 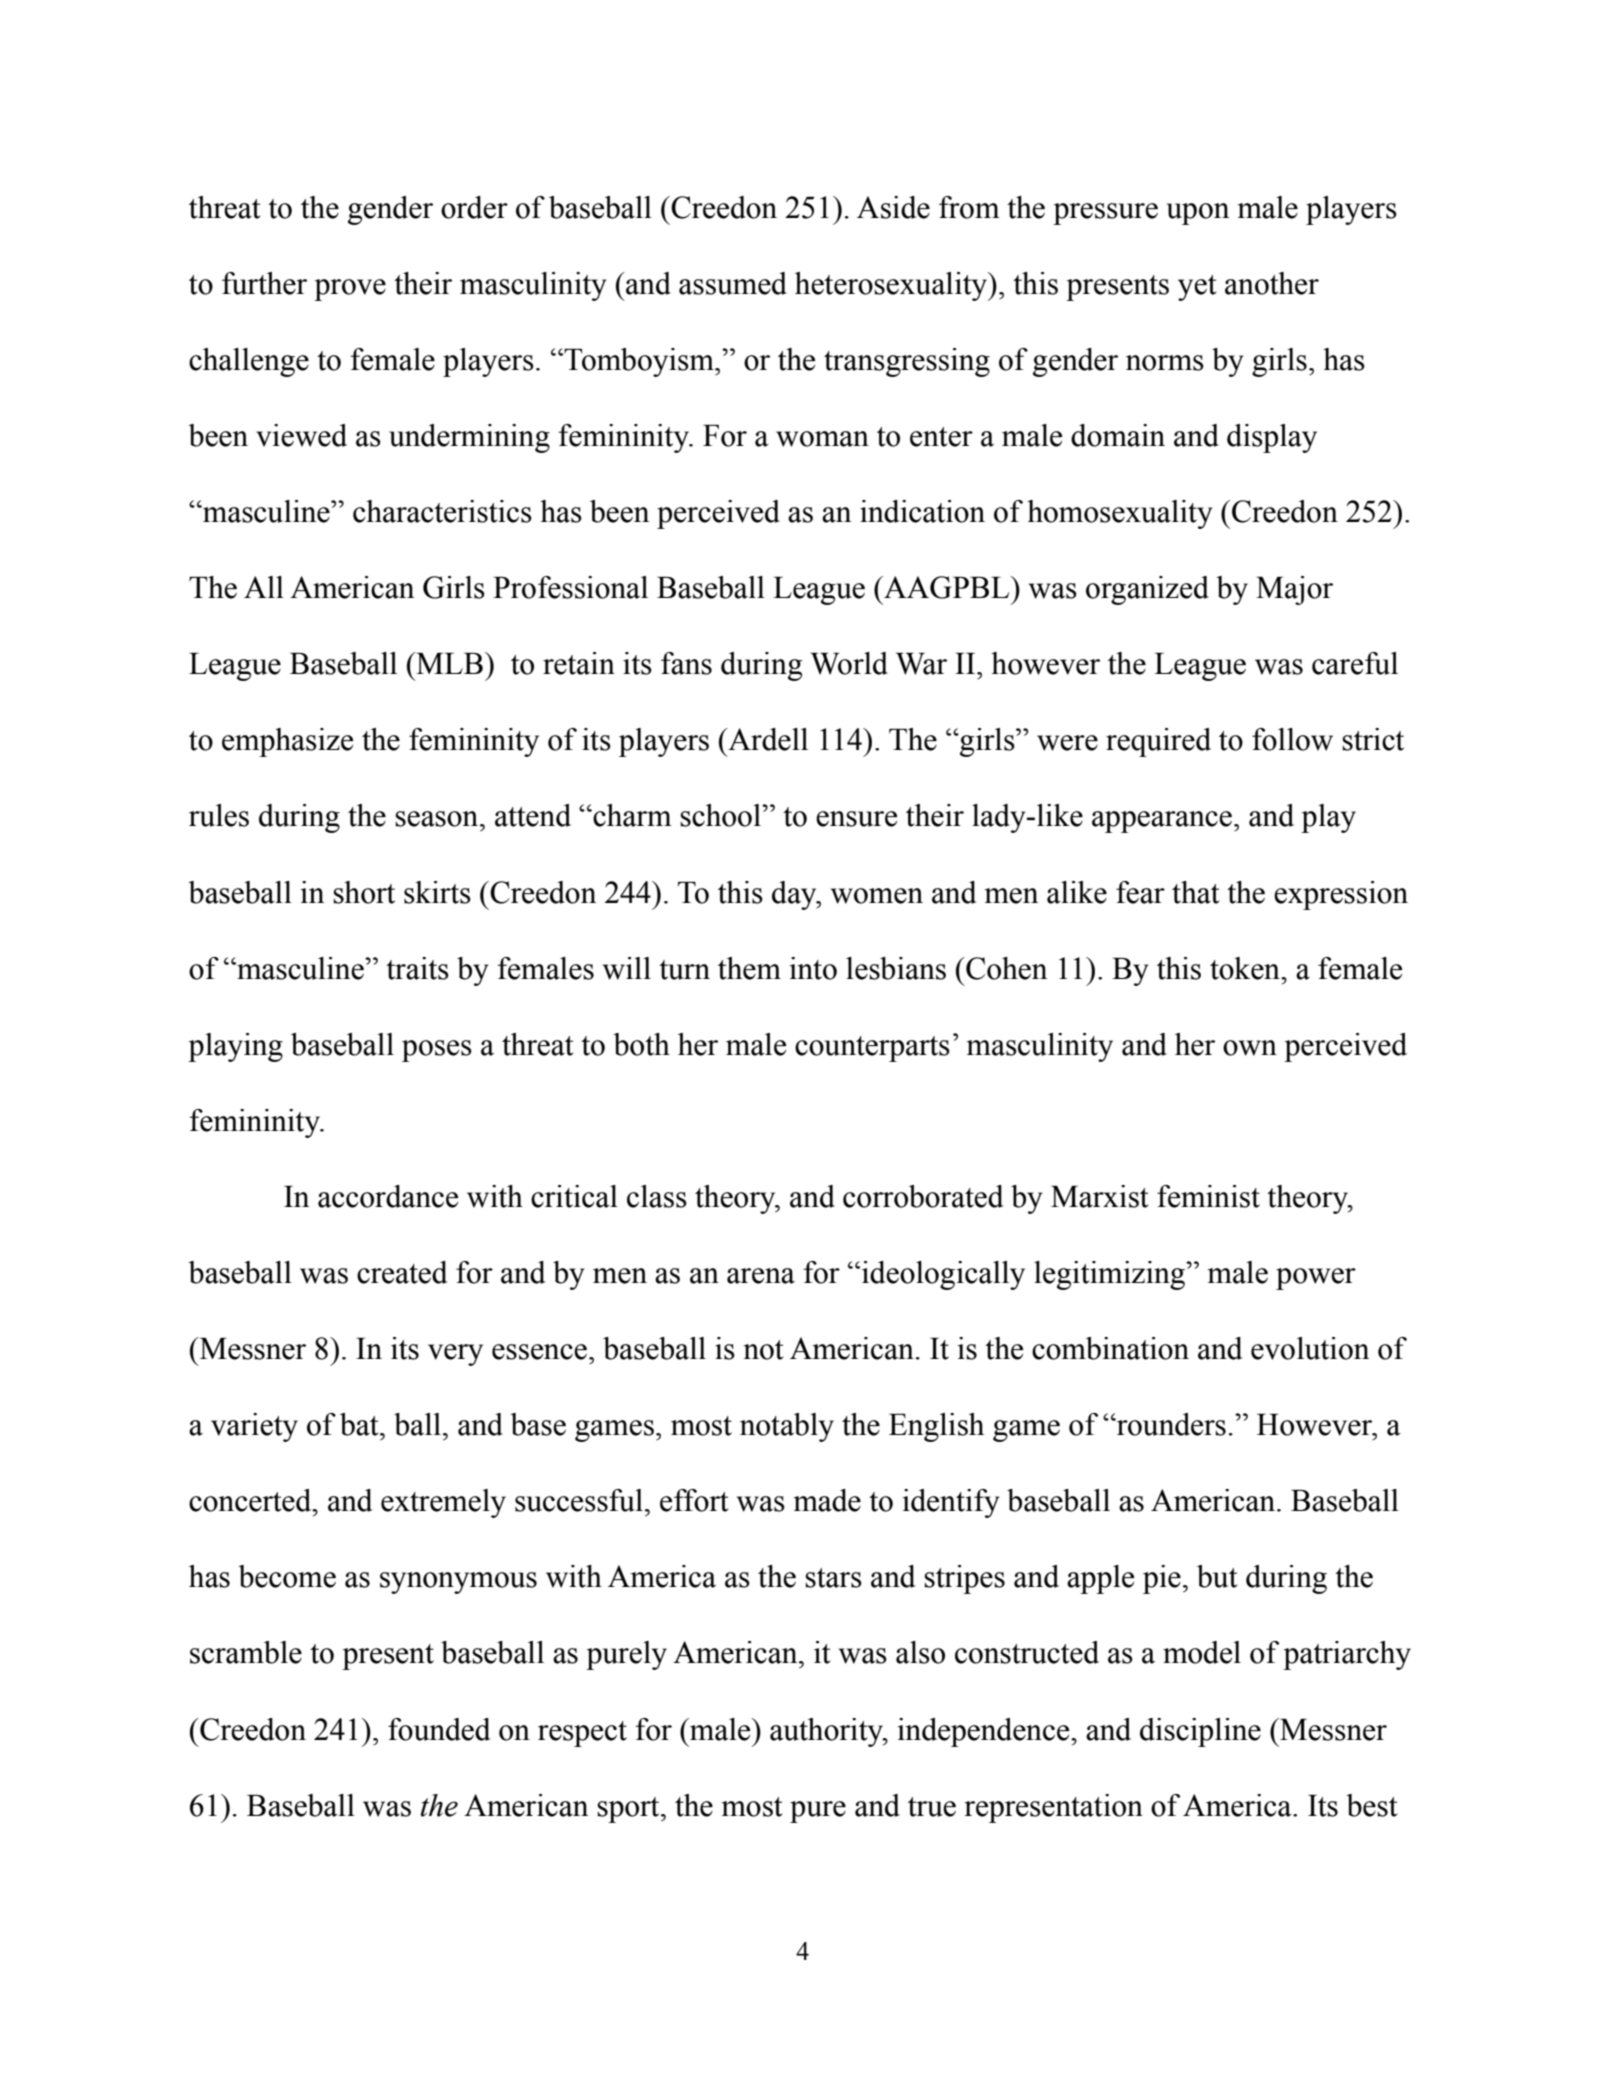 I want to click on power, so click(x=1316, y=1279).
